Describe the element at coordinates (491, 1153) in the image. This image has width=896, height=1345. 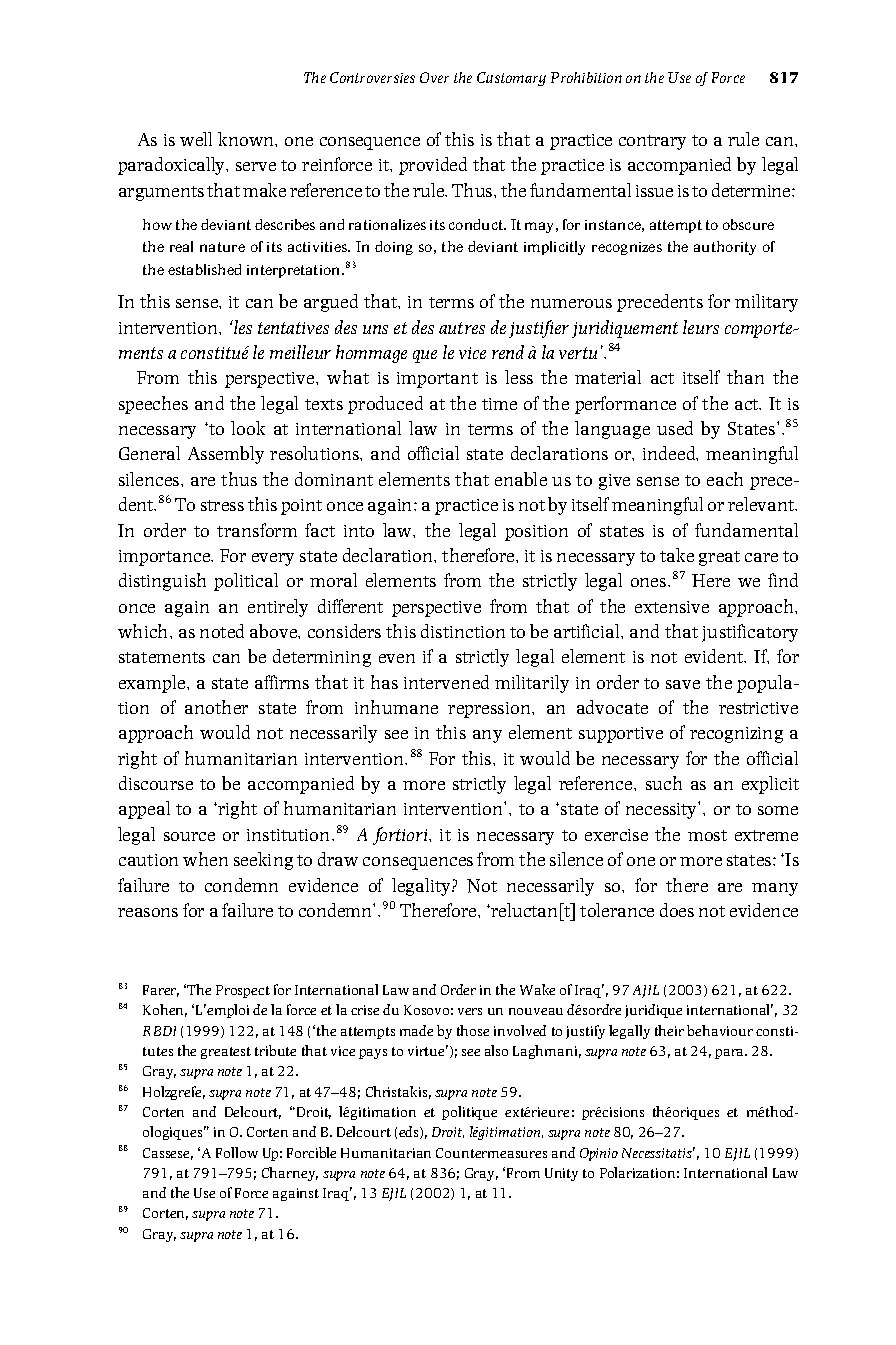
I see `Countermeasures` at that location.
